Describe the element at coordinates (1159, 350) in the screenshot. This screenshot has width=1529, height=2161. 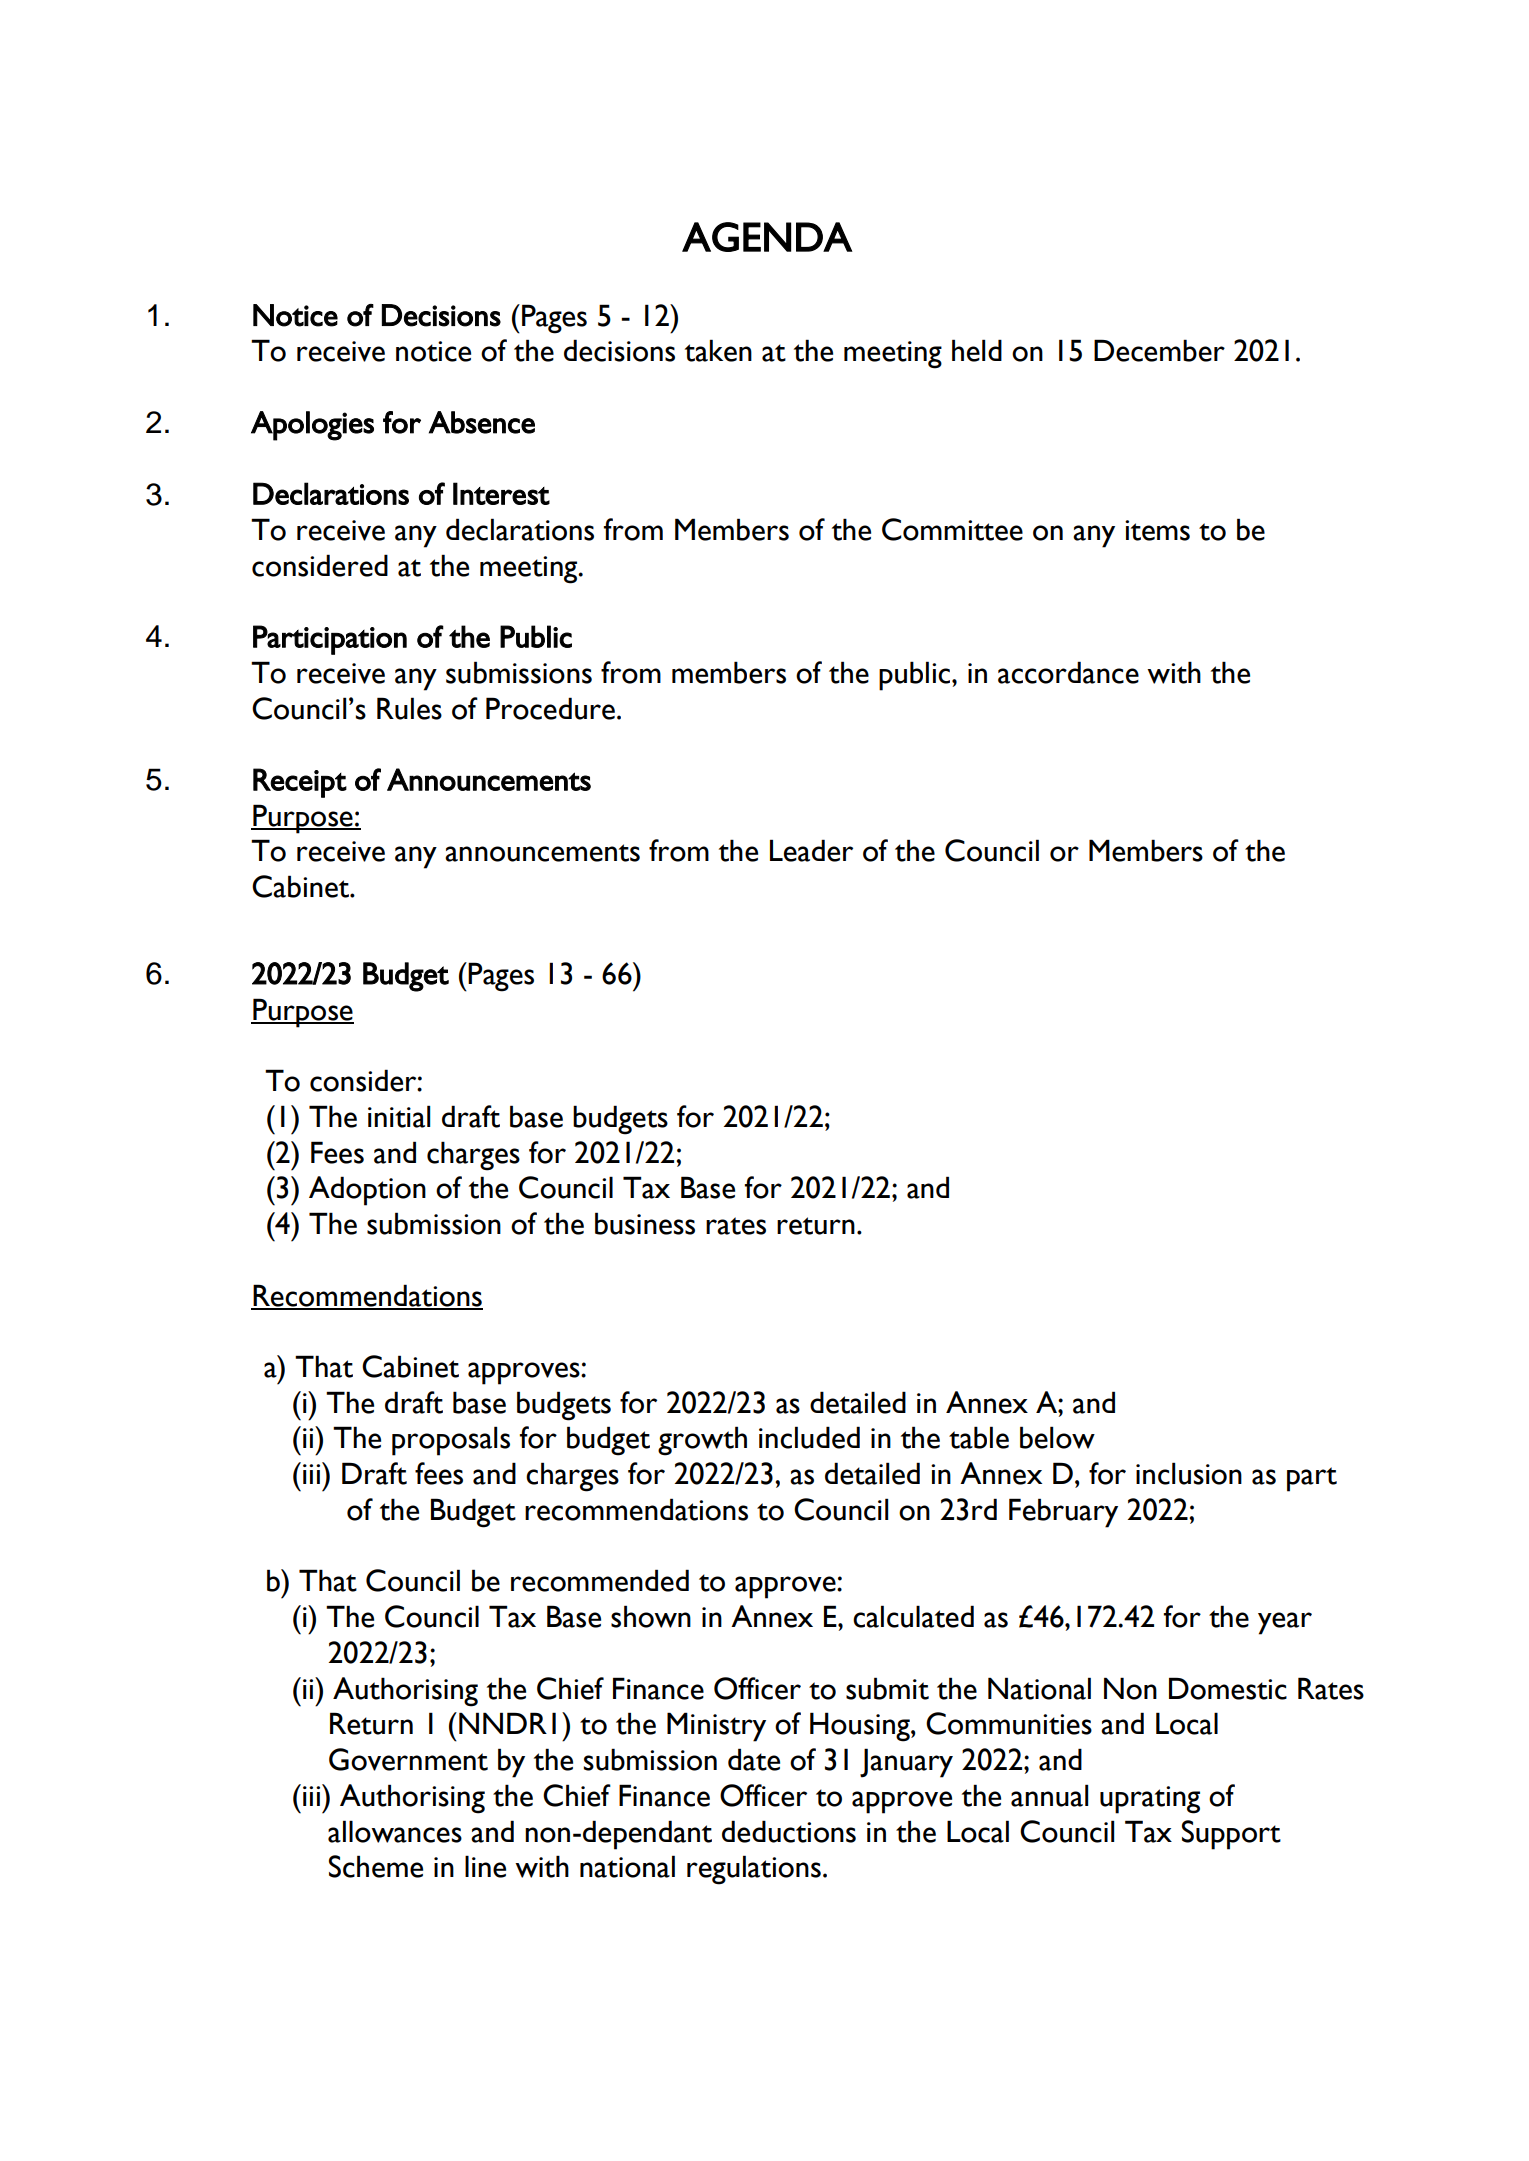
I see `December` at that location.
